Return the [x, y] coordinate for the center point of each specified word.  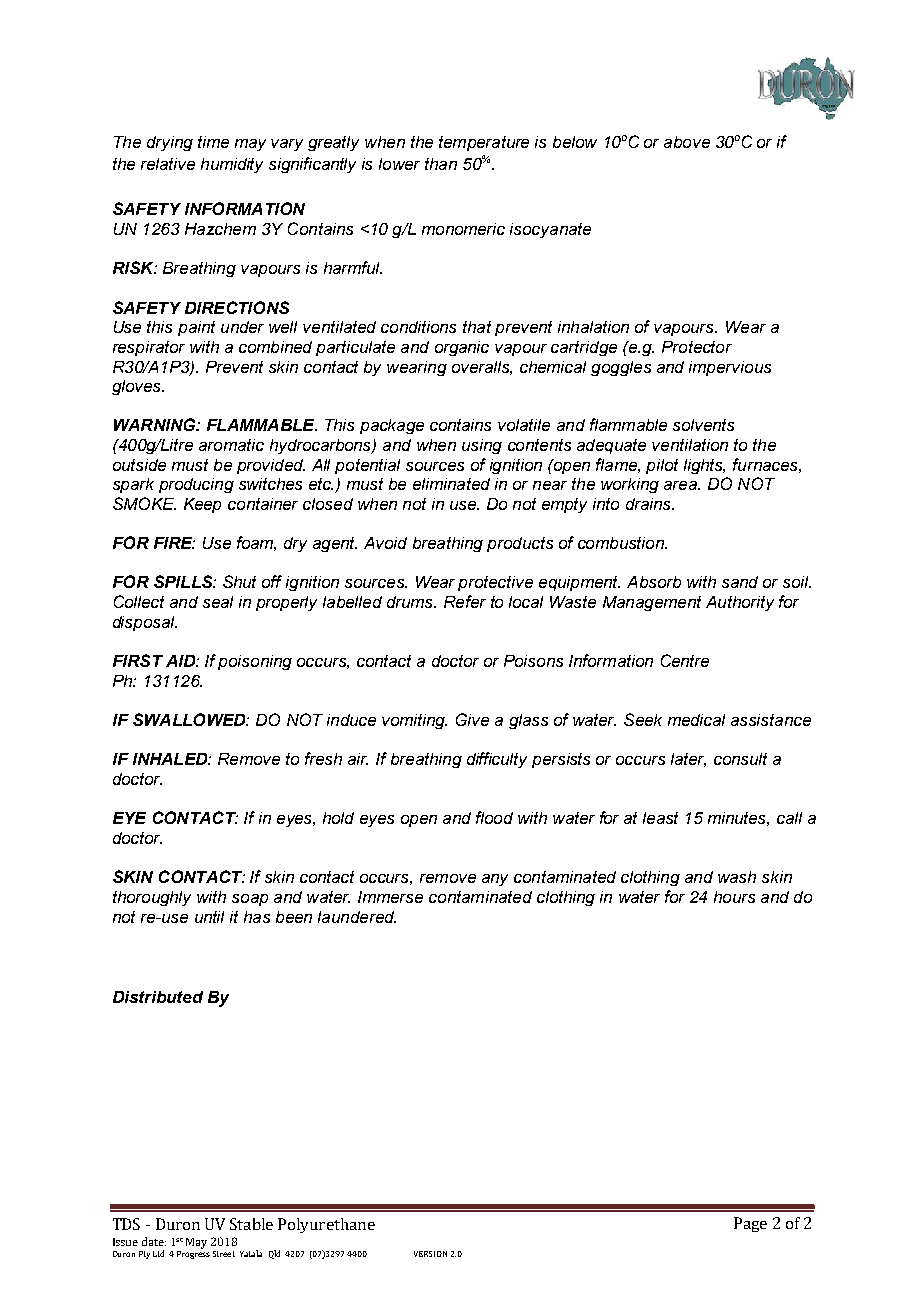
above [687, 142]
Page [750, 1224]
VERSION [430, 1254]
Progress [193, 1255]
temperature [484, 143]
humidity [232, 165]
